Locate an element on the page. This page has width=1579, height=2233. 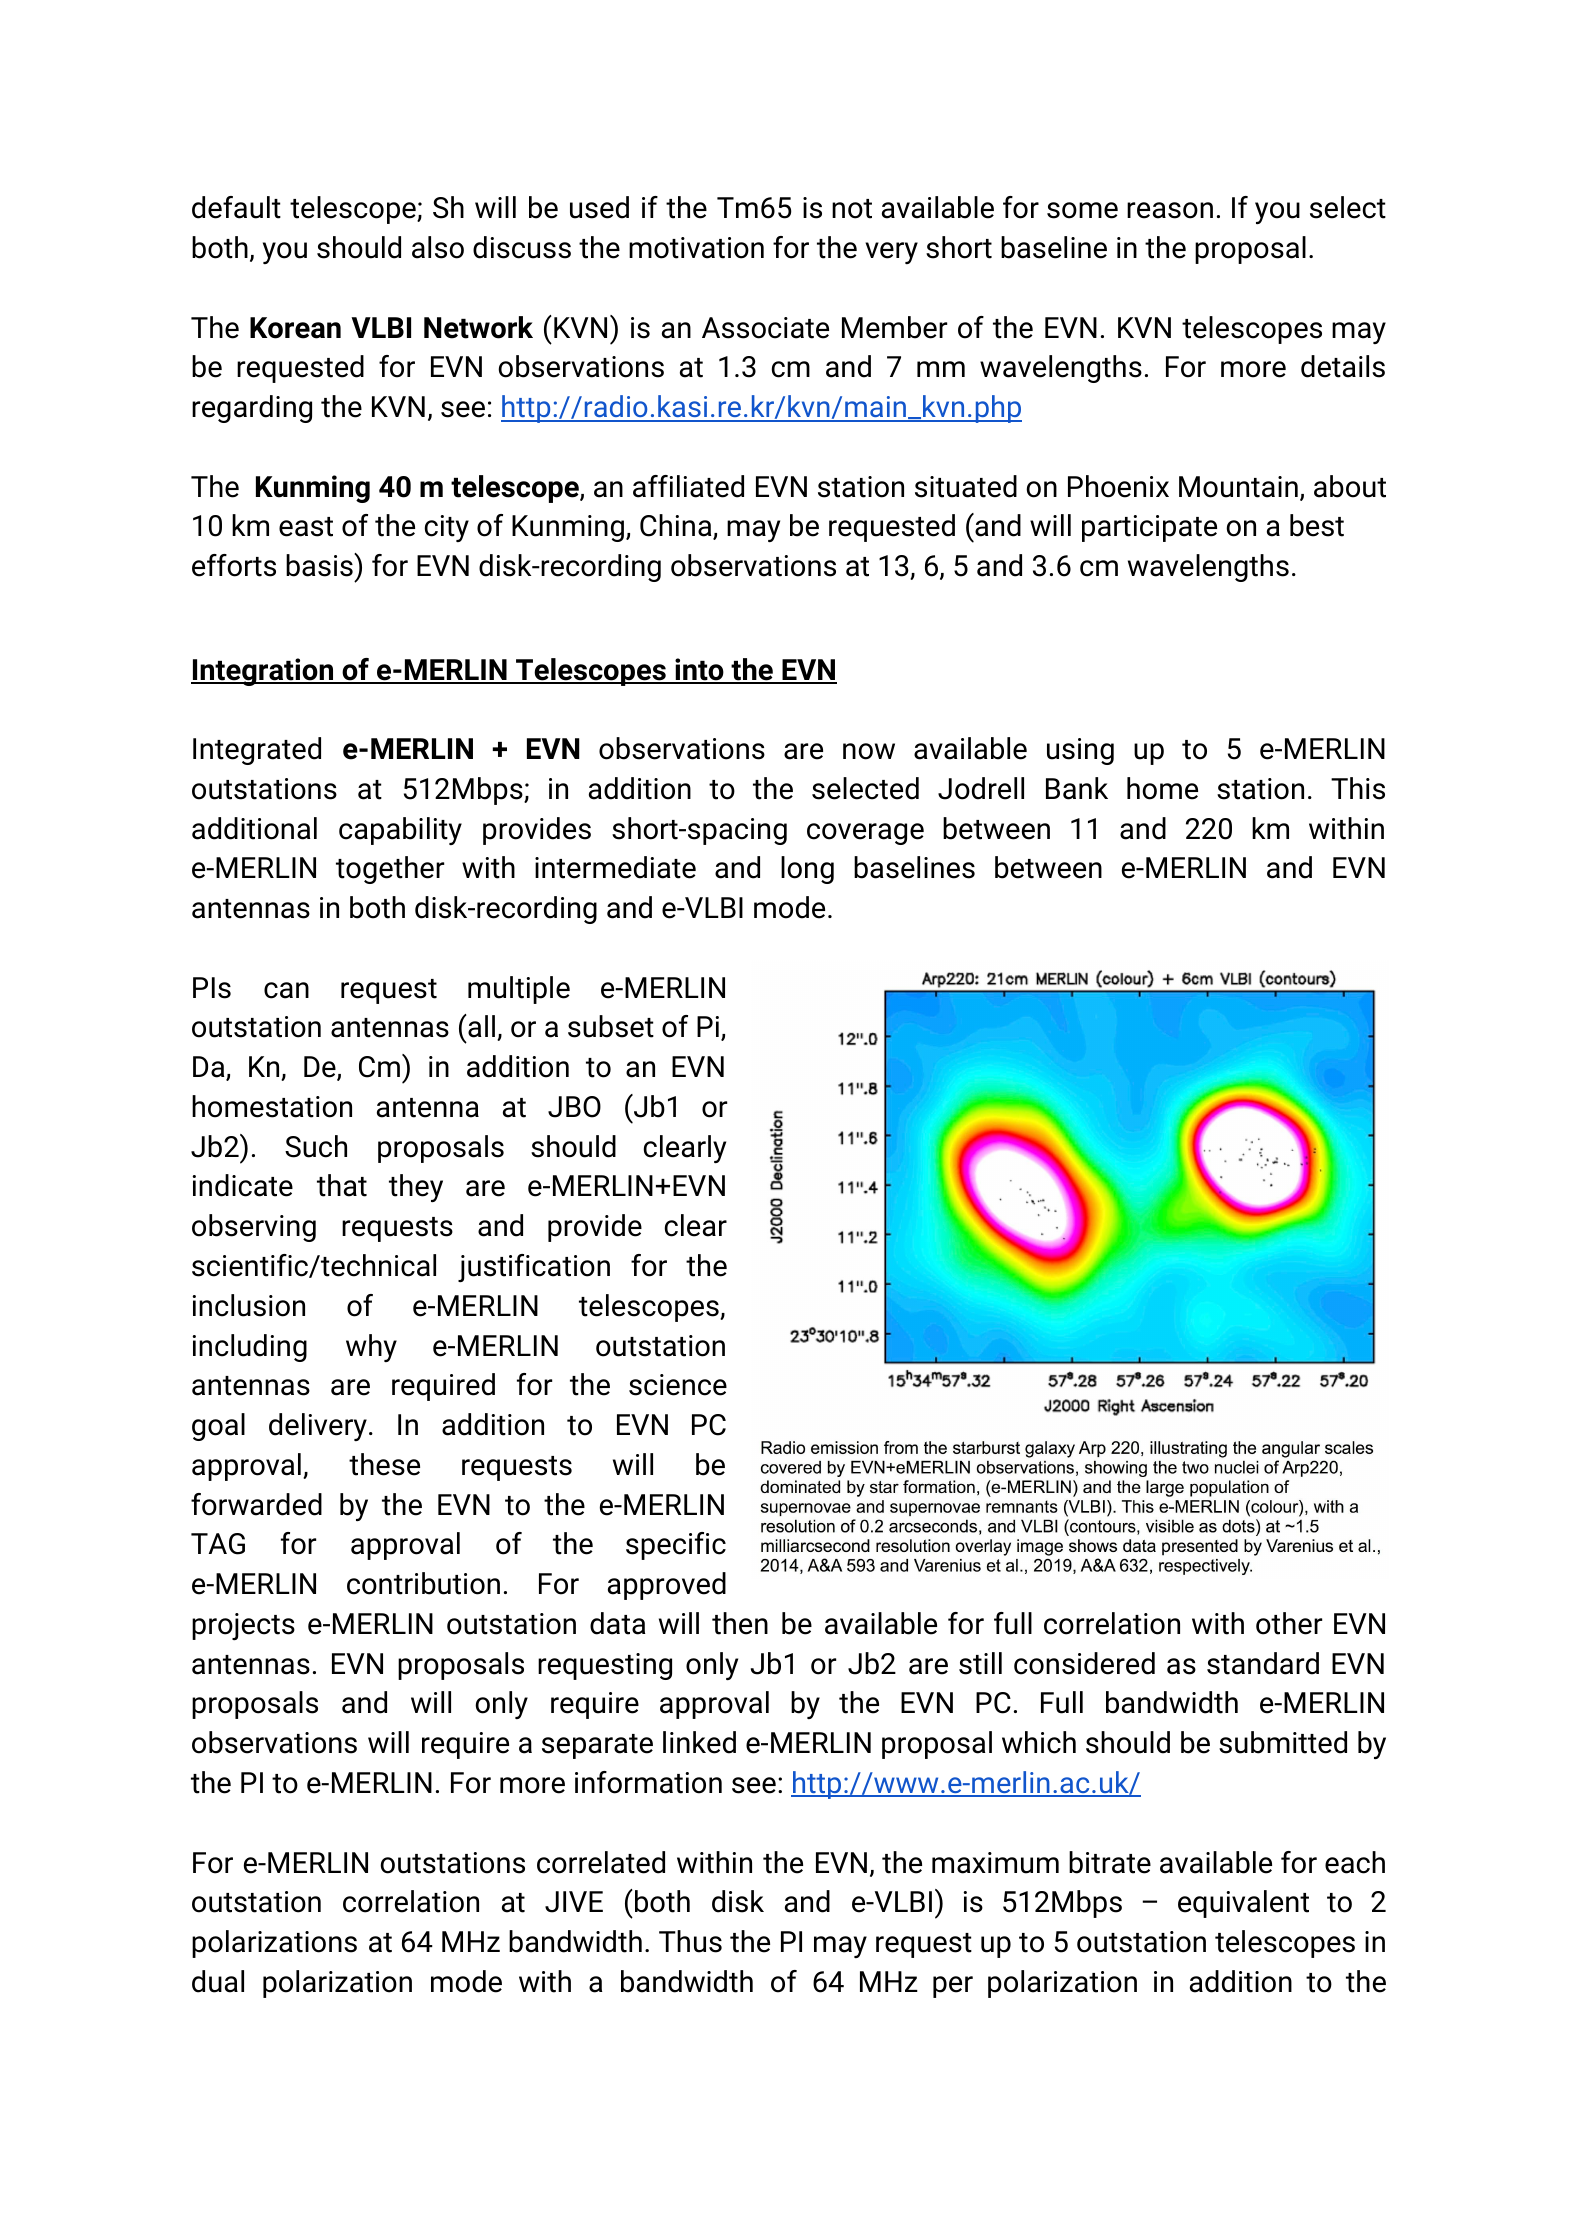
long is located at coordinates (807, 870).
